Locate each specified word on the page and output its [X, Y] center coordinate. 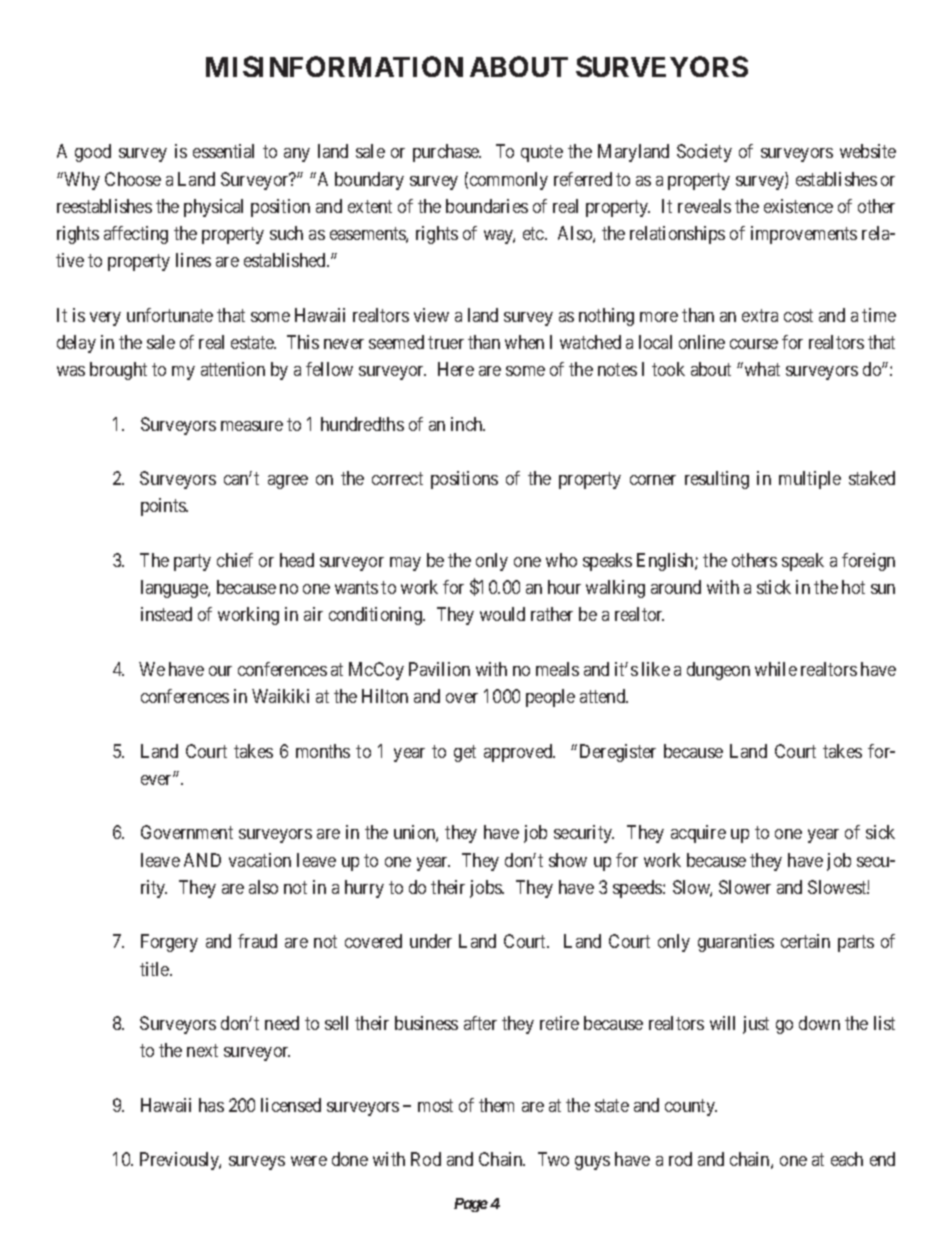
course [754, 344]
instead [166, 614]
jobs [487, 889]
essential [223, 151]
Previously [180, 1161]
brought [118, 371]
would [502, 614]
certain [805, 941]
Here [456, 369]
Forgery [169, 943]
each [847, 1159]
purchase [447, 153]
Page [471, 1205]
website [868, 151]
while [776, 669]
